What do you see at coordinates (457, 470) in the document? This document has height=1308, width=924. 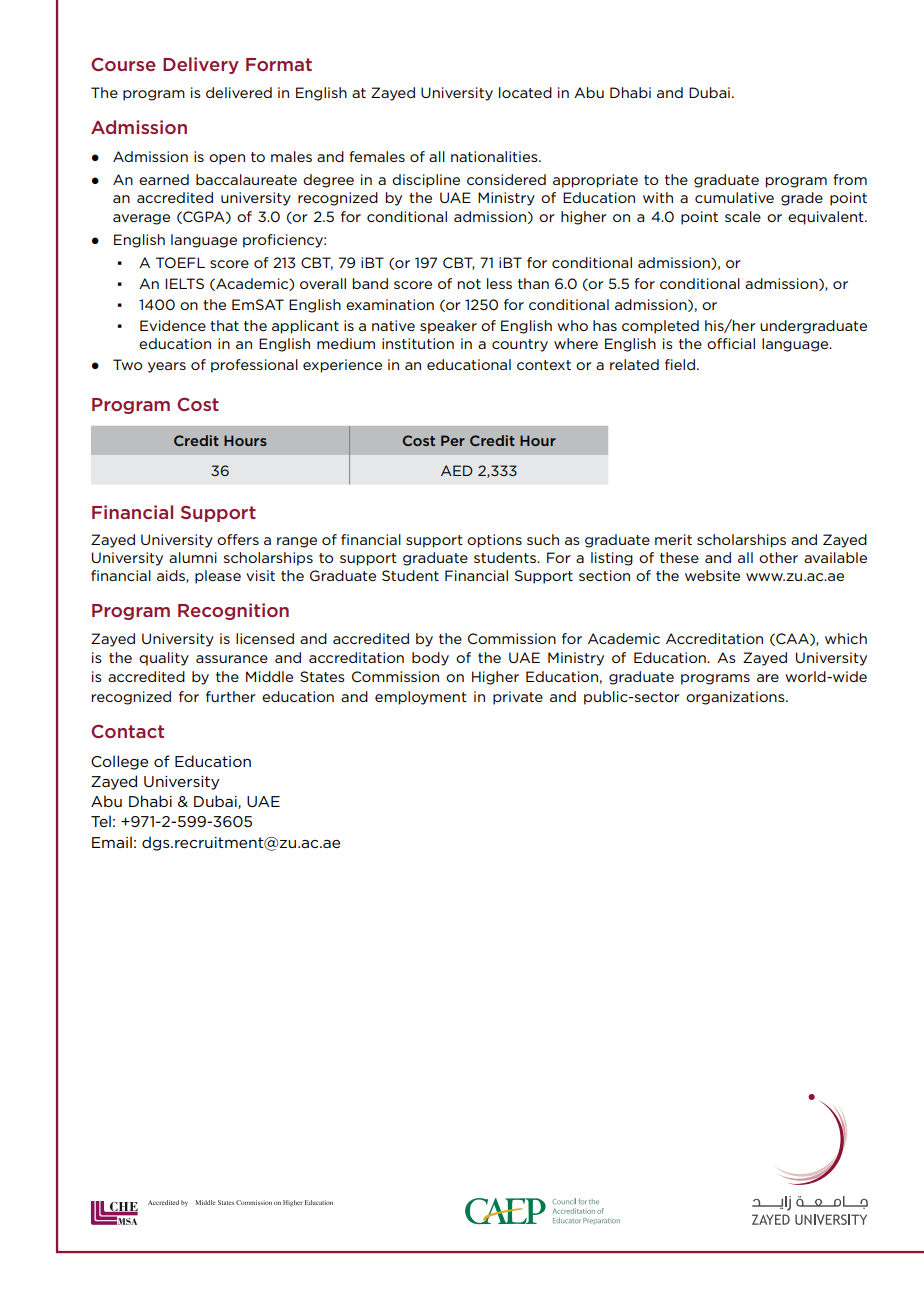 I see `AED` at bounding box center [457, 470].
